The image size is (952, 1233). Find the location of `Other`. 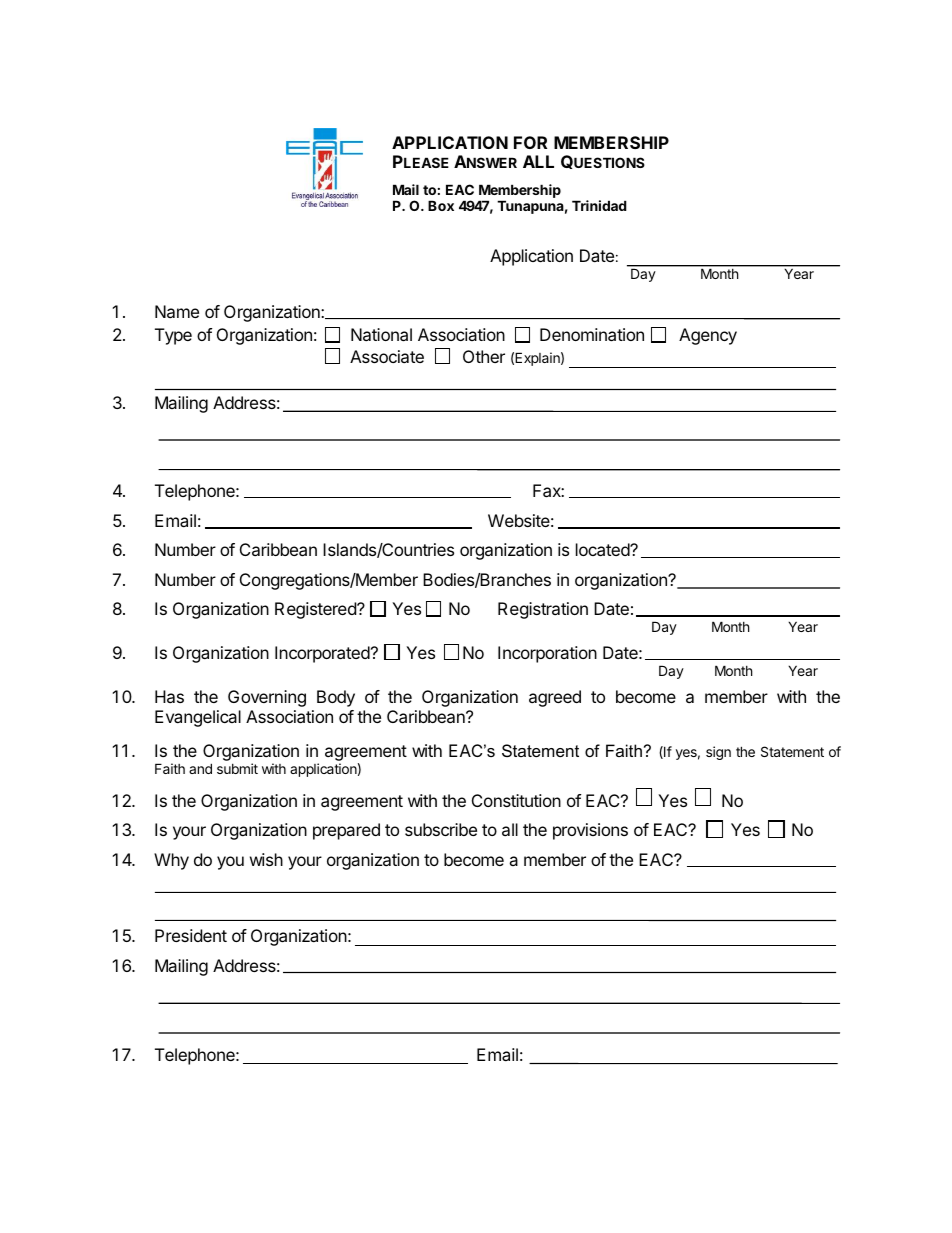

Other is located at coordinates (484, 356).
